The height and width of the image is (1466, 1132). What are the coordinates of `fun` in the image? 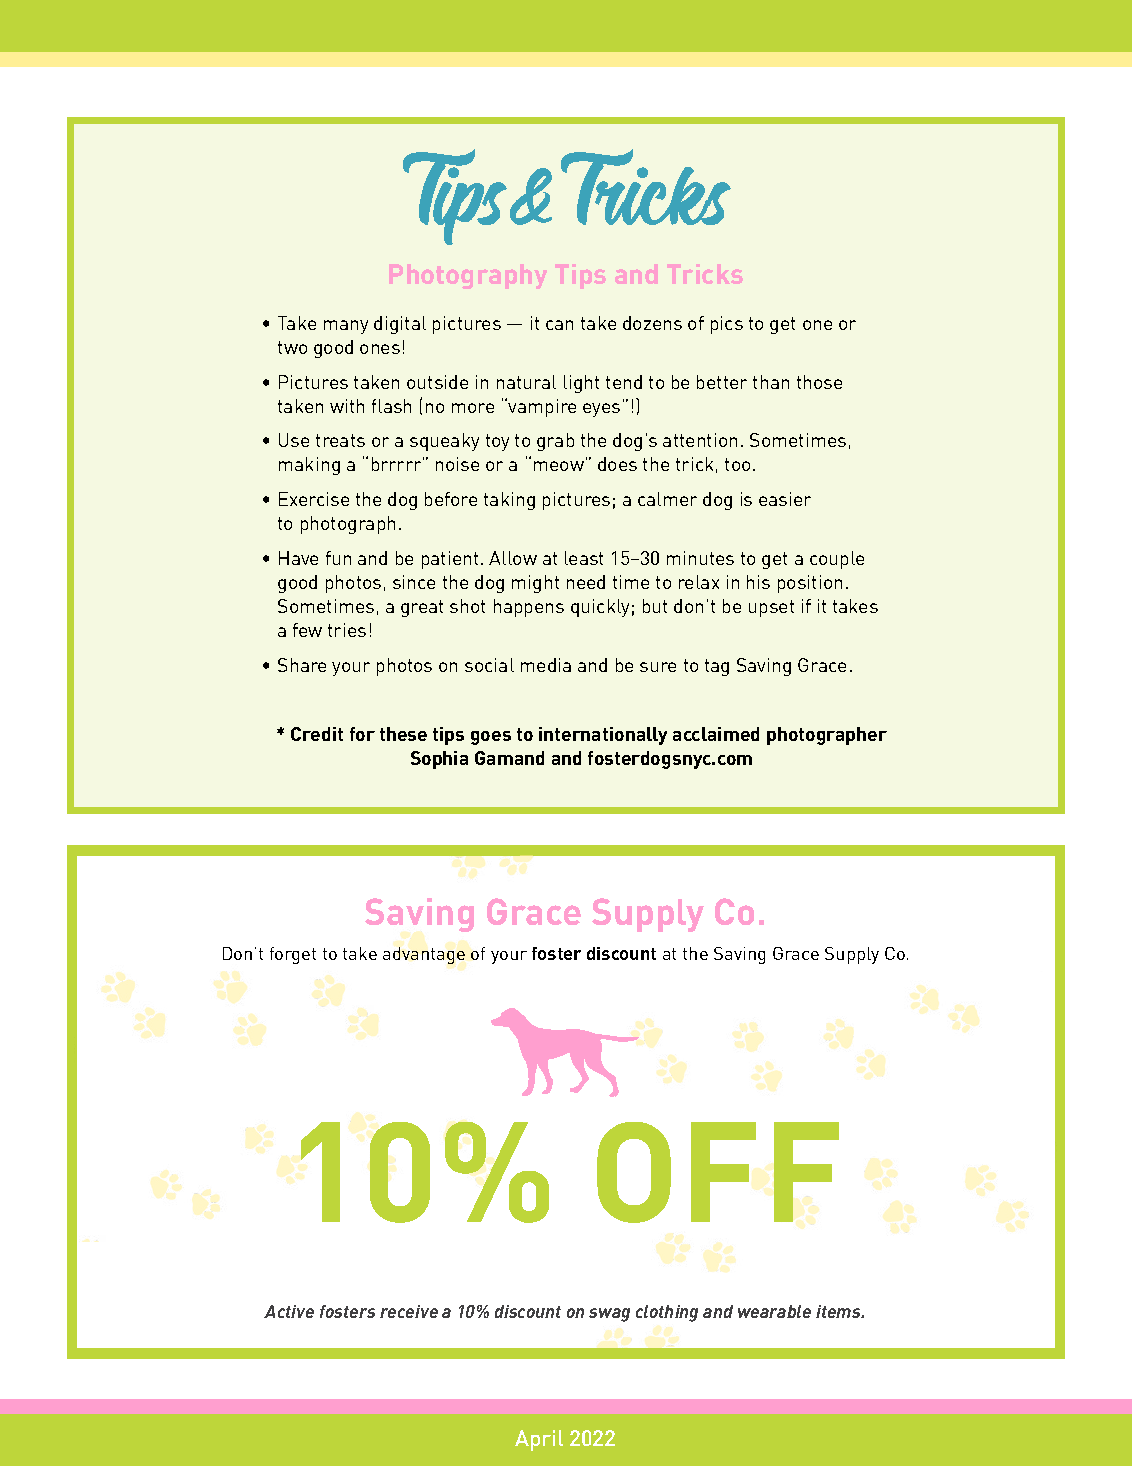 It's located at (338, 558).
